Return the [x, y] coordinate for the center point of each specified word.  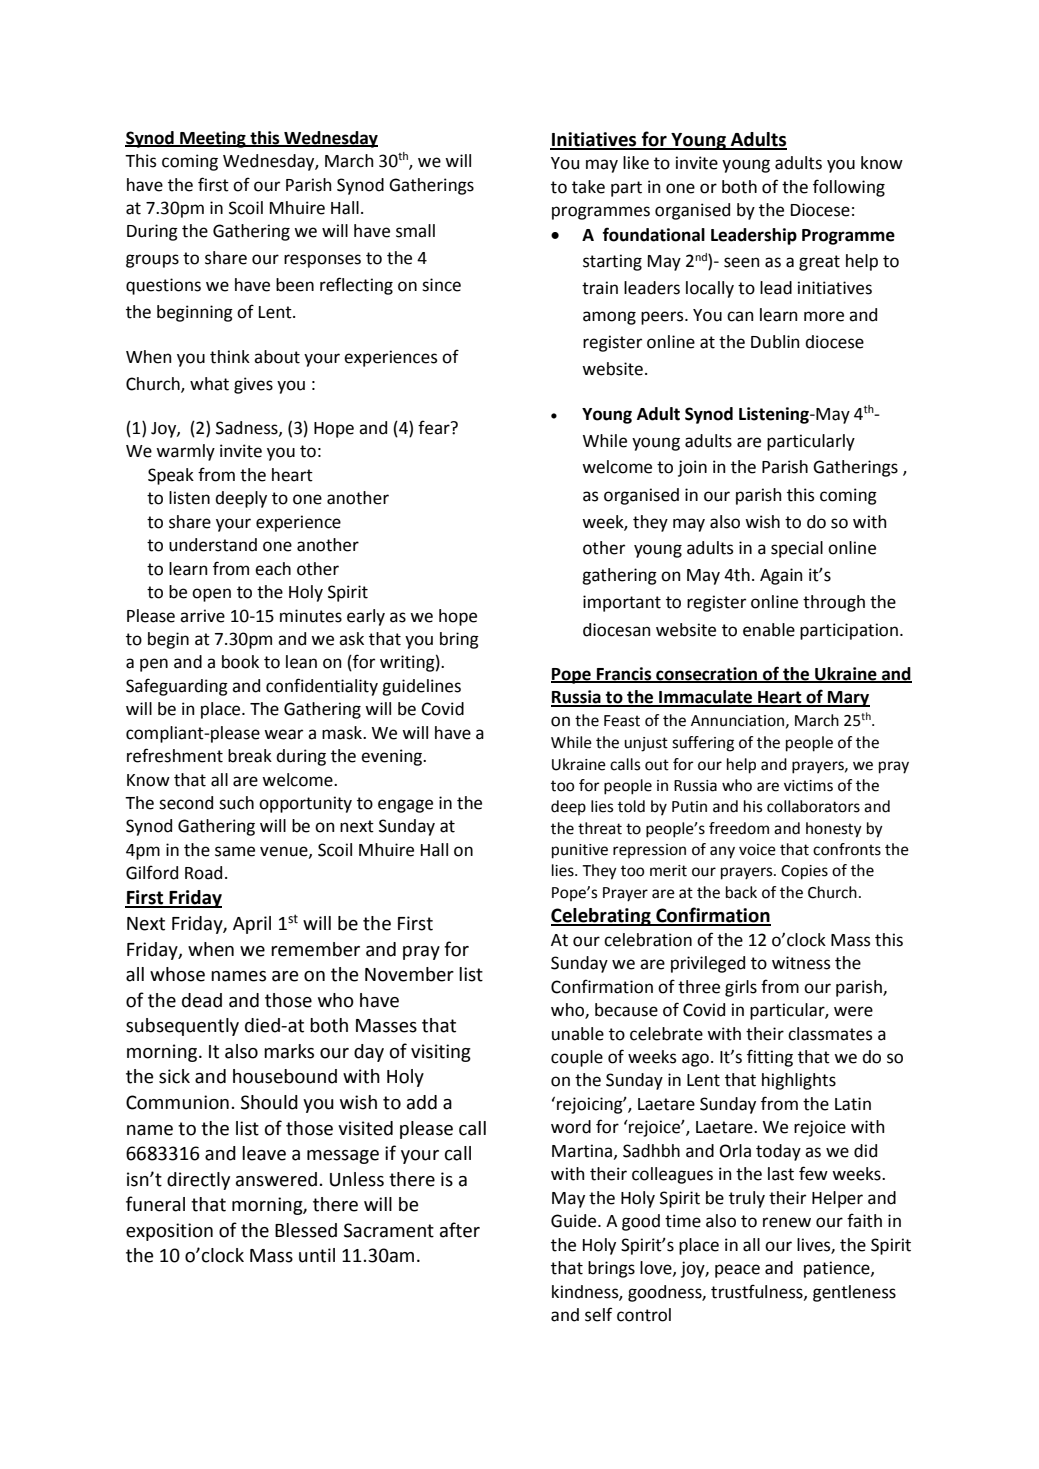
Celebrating [602, 917]
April [252, 925]
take [588, 187]
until [317, 1255]
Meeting [213, 139]
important [622, 603]
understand [213, 545]
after [460, 1230]
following [849, 188]
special [797, 549]
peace [737, 1271]
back [741, 892]
